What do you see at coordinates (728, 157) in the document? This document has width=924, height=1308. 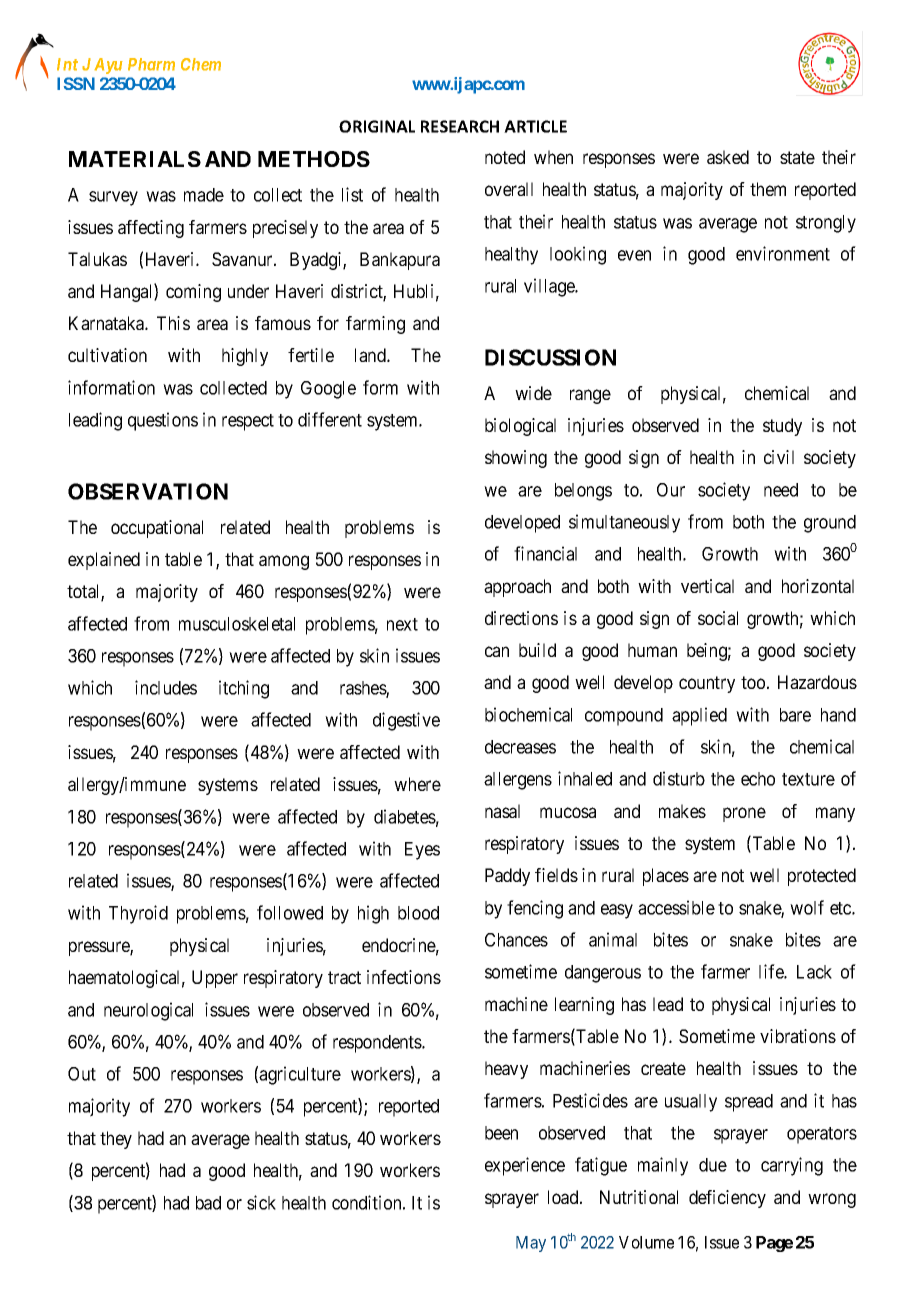 I see `asked` at bounding box center [728, 157].
